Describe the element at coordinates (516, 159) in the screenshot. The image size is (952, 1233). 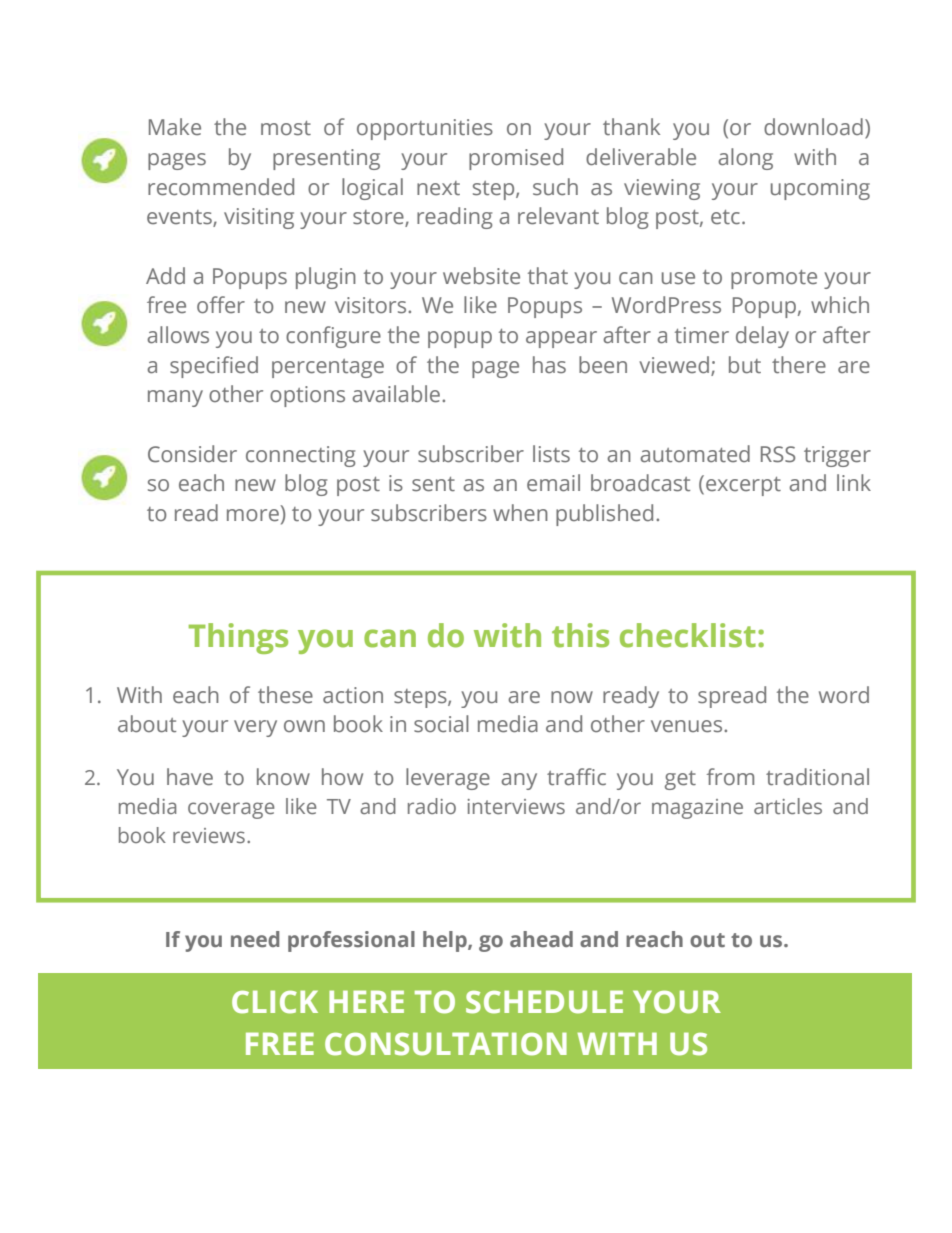
I see `promised` at that location.
